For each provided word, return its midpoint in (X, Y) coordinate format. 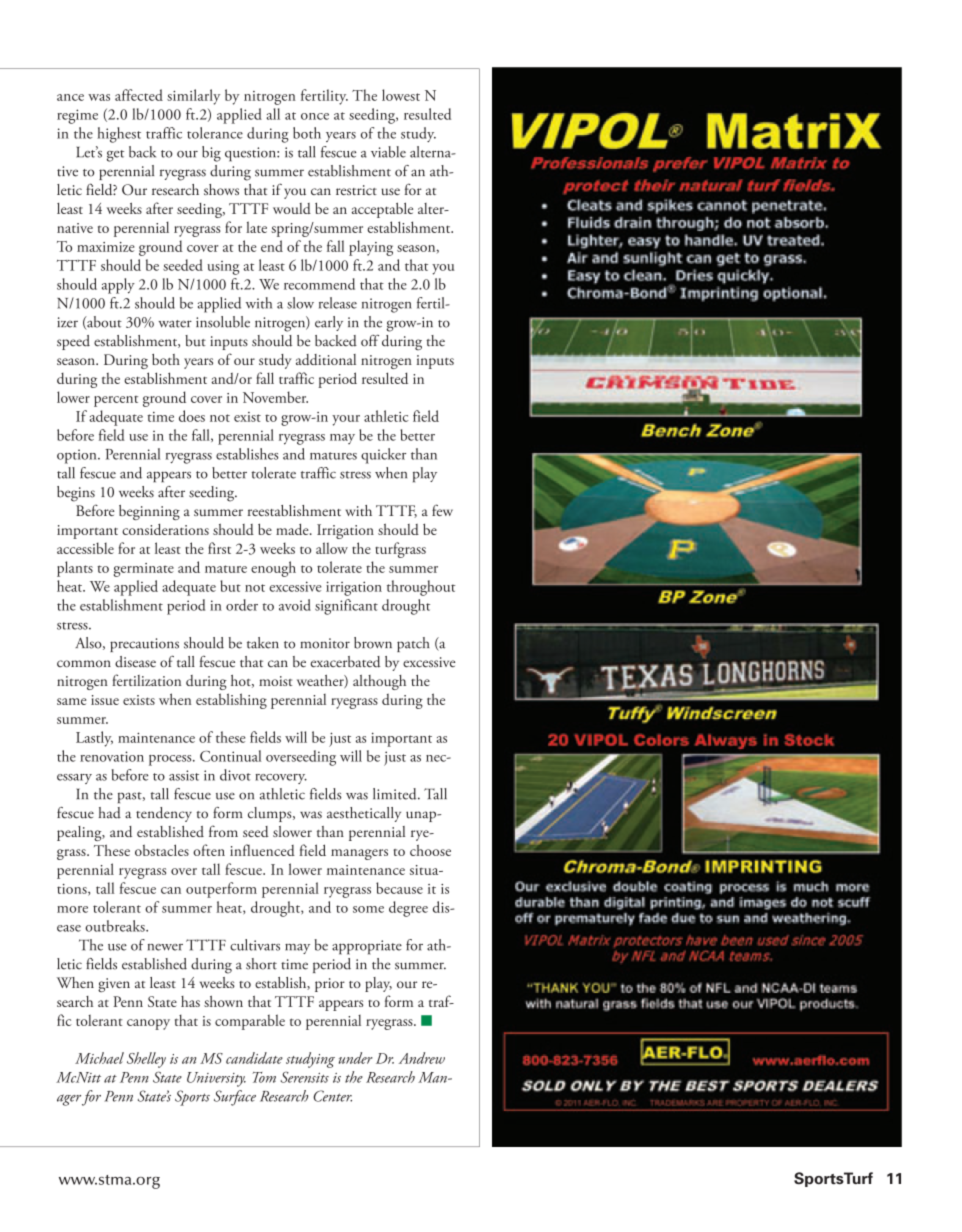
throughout (421, 588)
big (211, 154)
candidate (254, 1058)
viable (388, 152)
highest (119, 135)
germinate (144, 570)
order (242, 605)
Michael (99, 1058)
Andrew (422, 1058)
